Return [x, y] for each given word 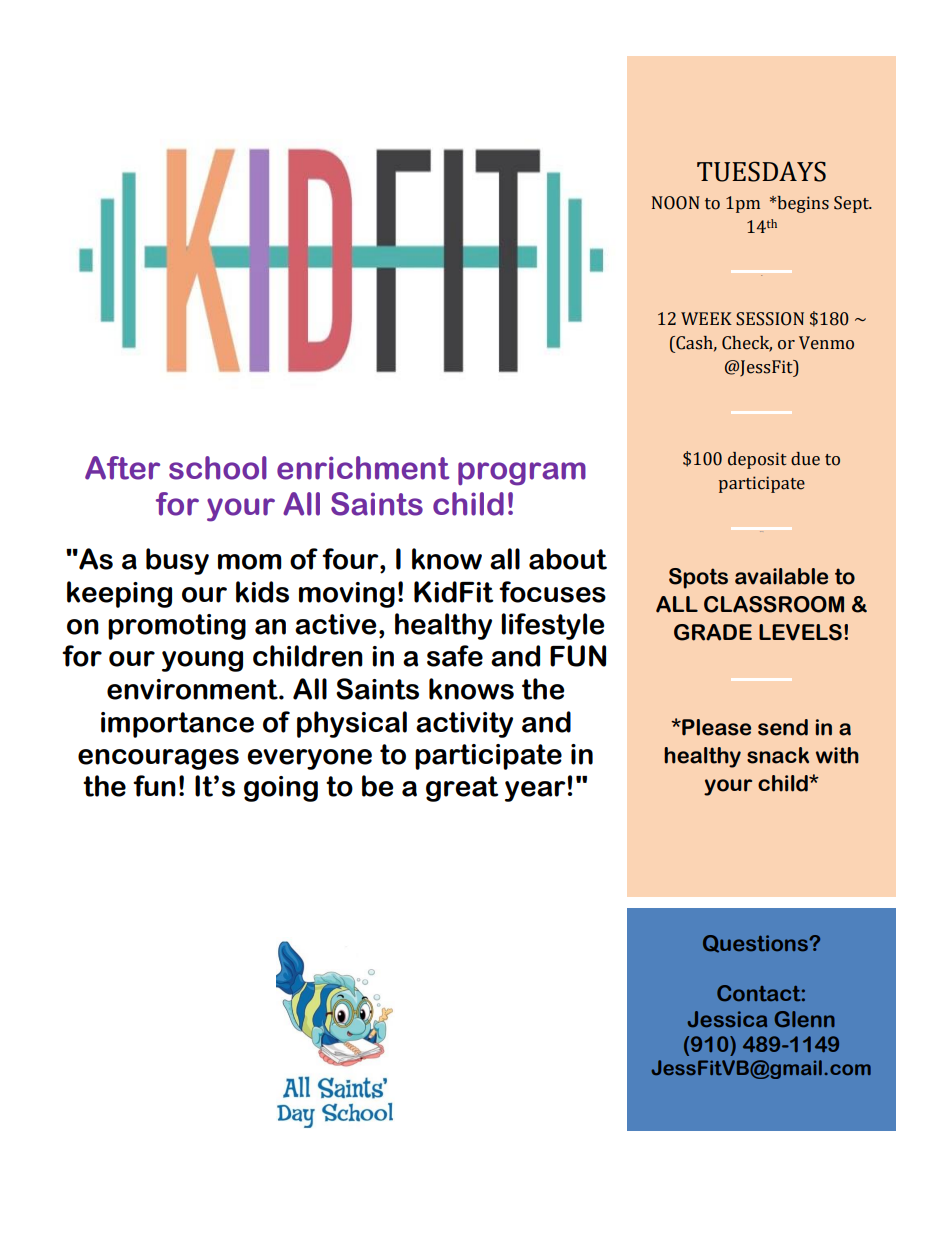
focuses [552, 592]
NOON [676, 203]
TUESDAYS [761, 171]
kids [262, 592]
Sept [852, 204]
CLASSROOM [774, 604]
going [281, 789]
